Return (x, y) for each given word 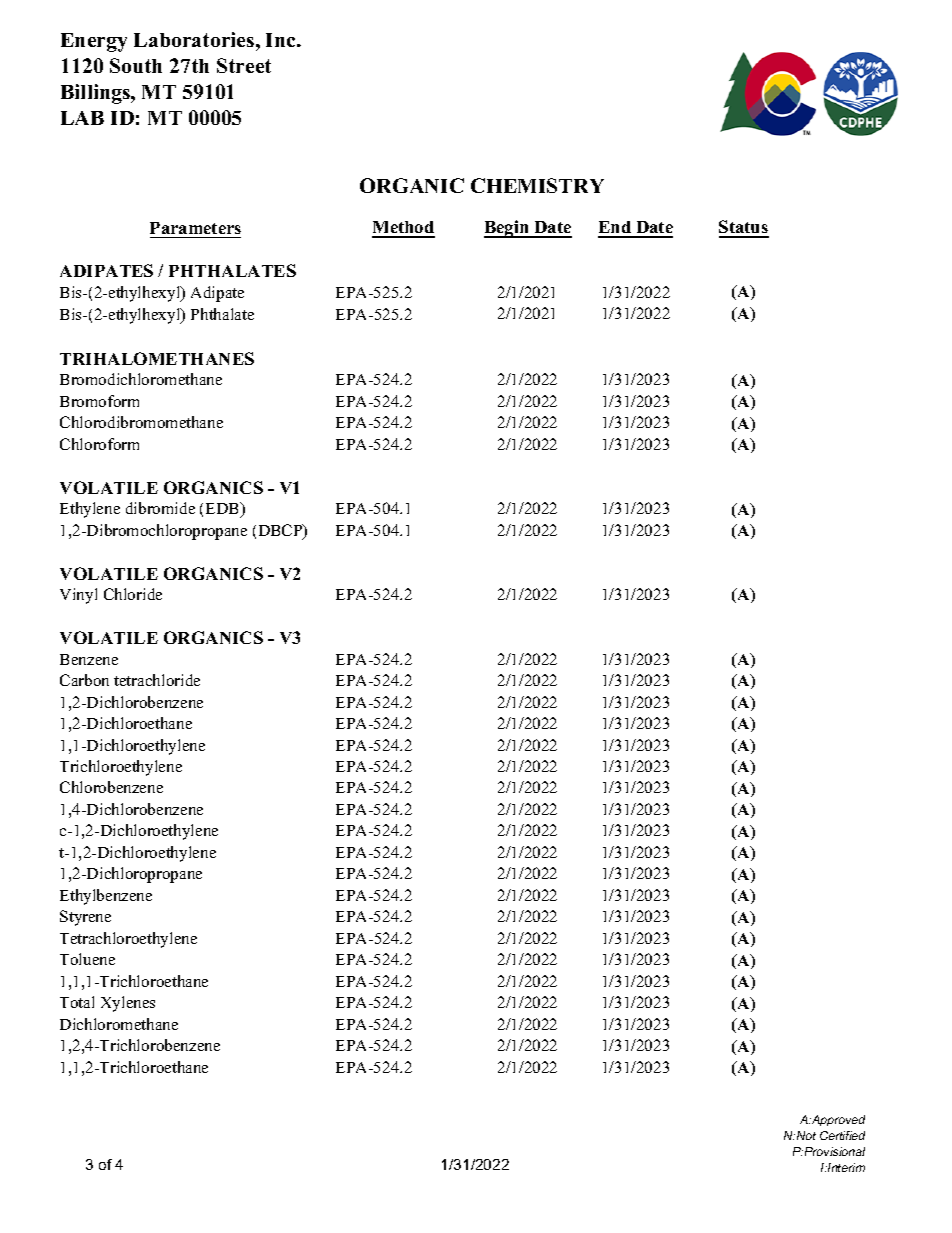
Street (244, 65)
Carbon (84, 680)
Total (77, 1002)
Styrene (85, 918)
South (136, 65)
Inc (282, 40)
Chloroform (99, 444)
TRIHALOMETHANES (157, 358)
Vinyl (78, 596)
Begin (508, 229)
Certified (842, 1135)
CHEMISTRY (537, 185)
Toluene (87, 959)
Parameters (195, 228)
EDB (224, 509)
